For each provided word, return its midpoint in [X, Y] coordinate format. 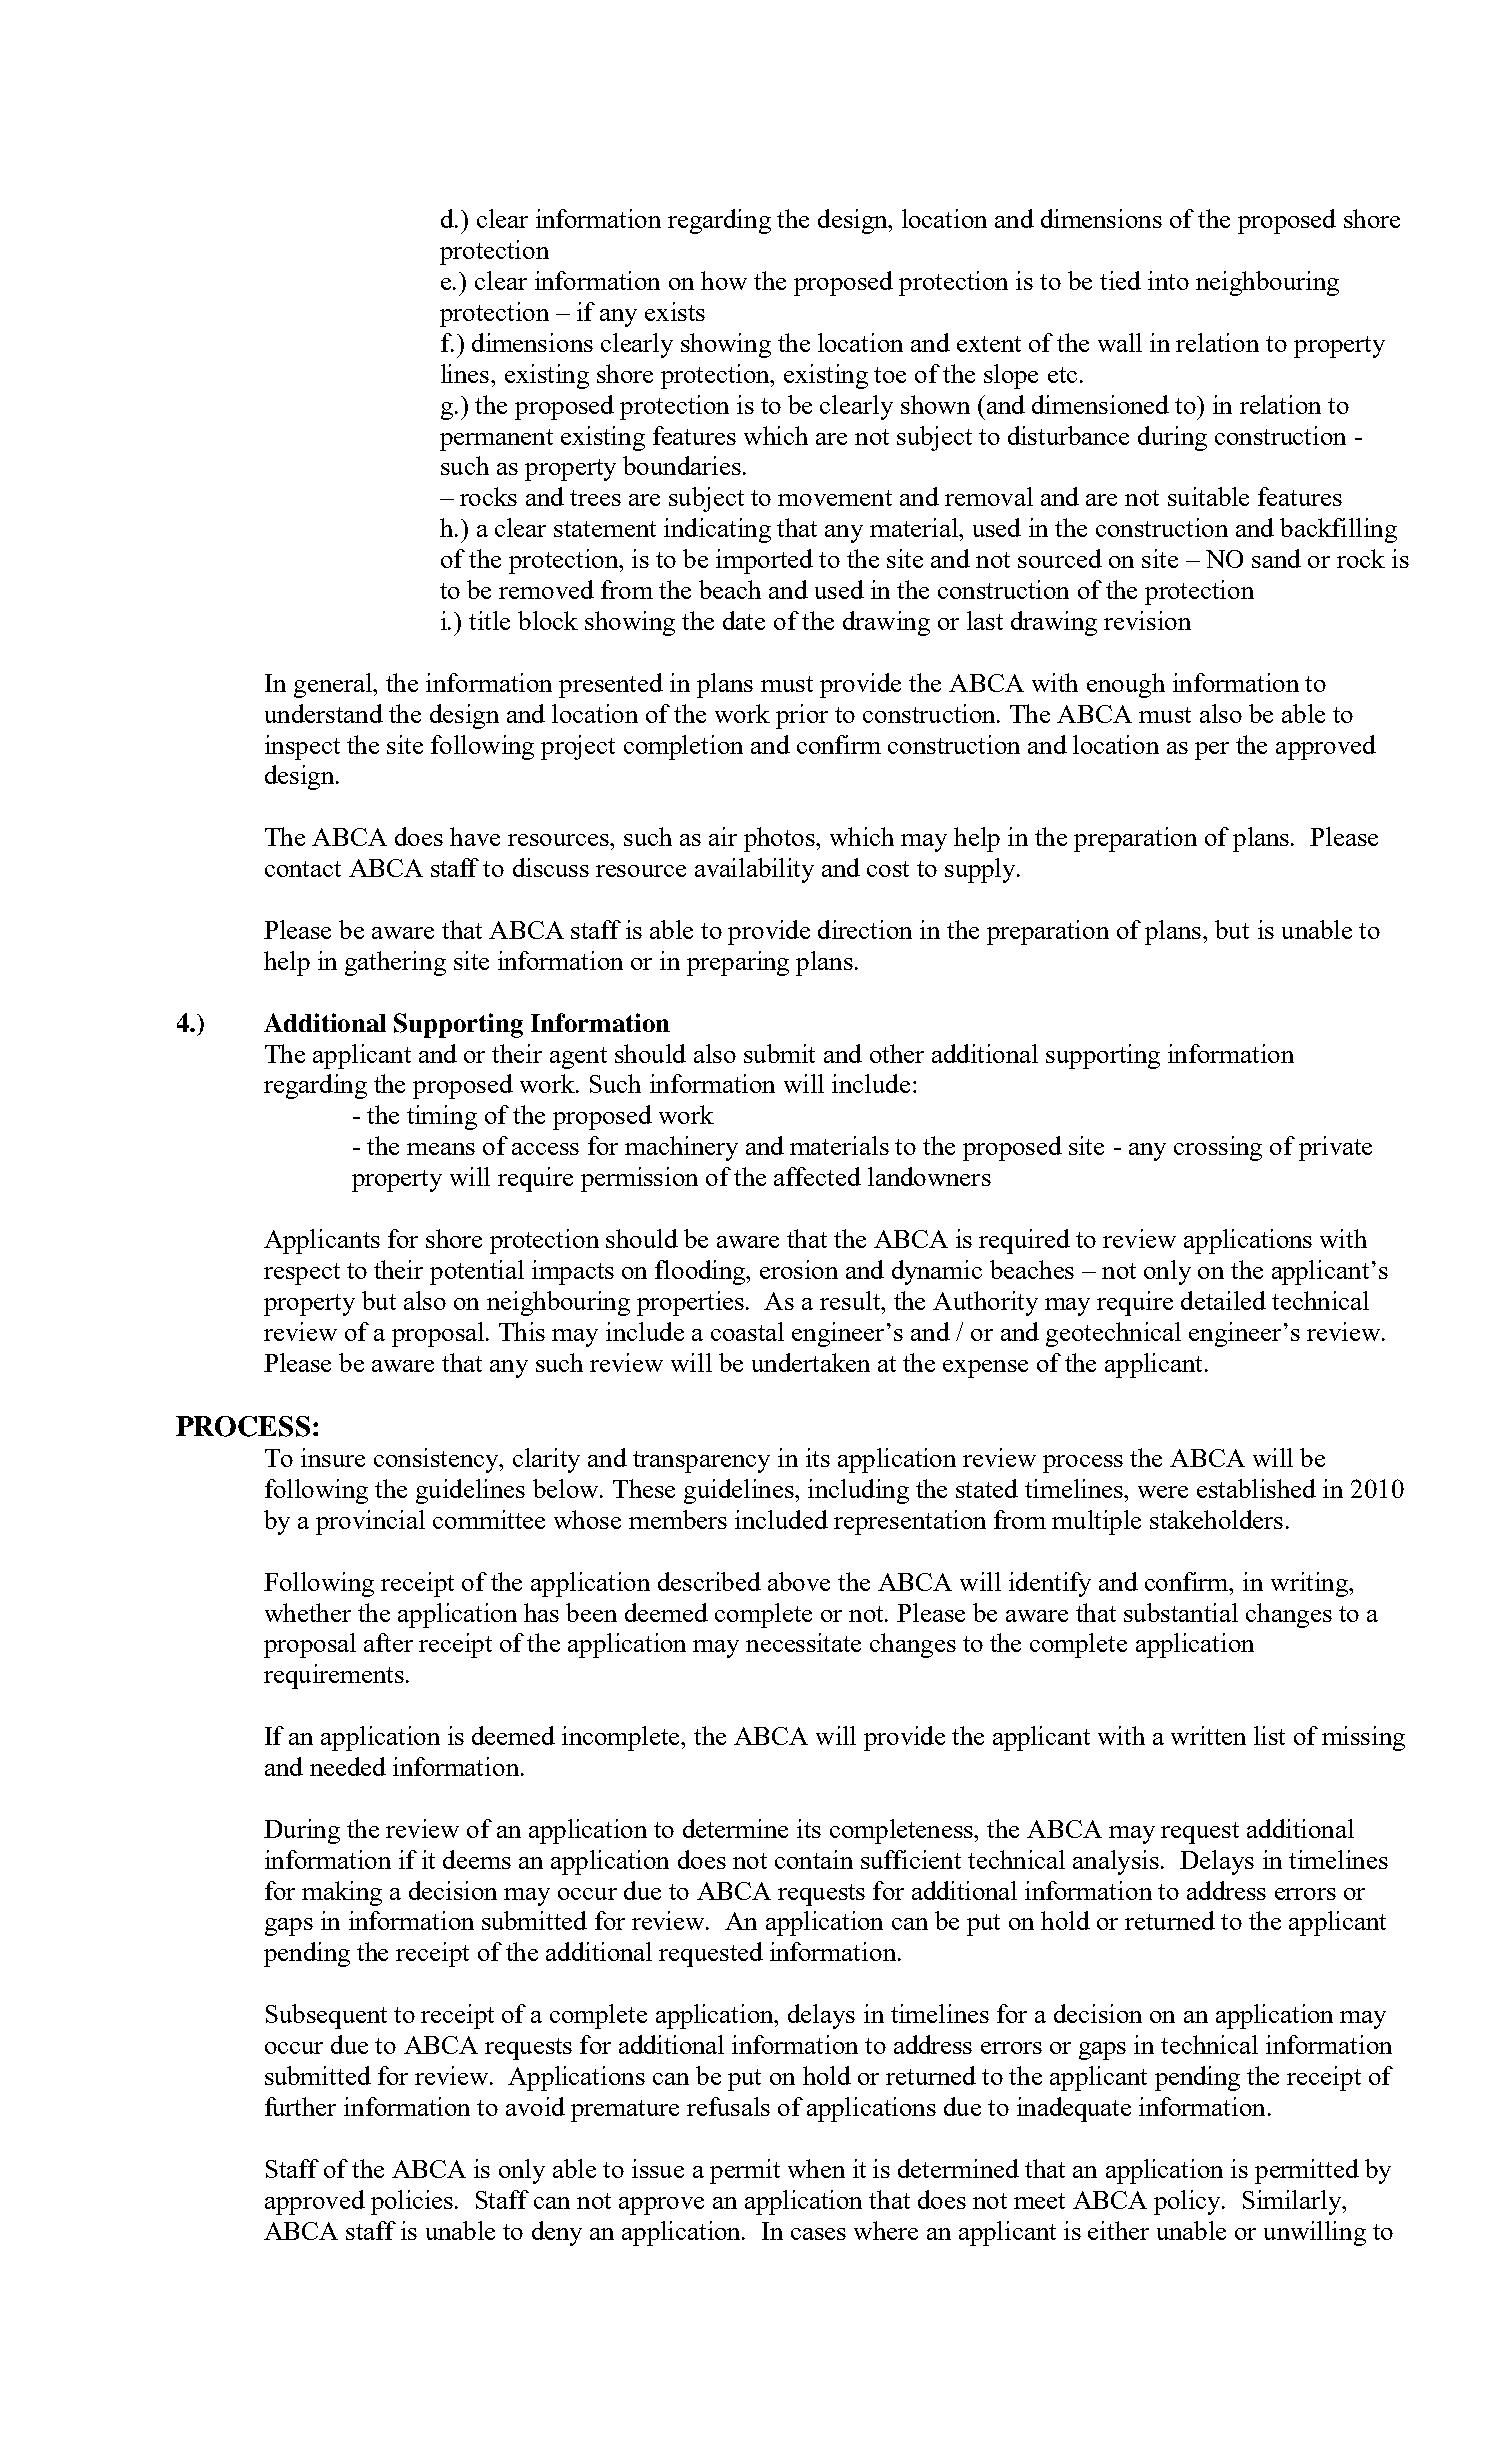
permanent [496, 440]
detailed [1223, 1300]
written [1208, 1735]
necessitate [803, 1642]
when [816, 2168]
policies [413, 2202]
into [1168, 280]
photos [780, 839]
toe [890, 375]
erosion [799, 1269]
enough [1126, 685]
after [388, 1642]
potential [477, 1272]
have [475, 836]
